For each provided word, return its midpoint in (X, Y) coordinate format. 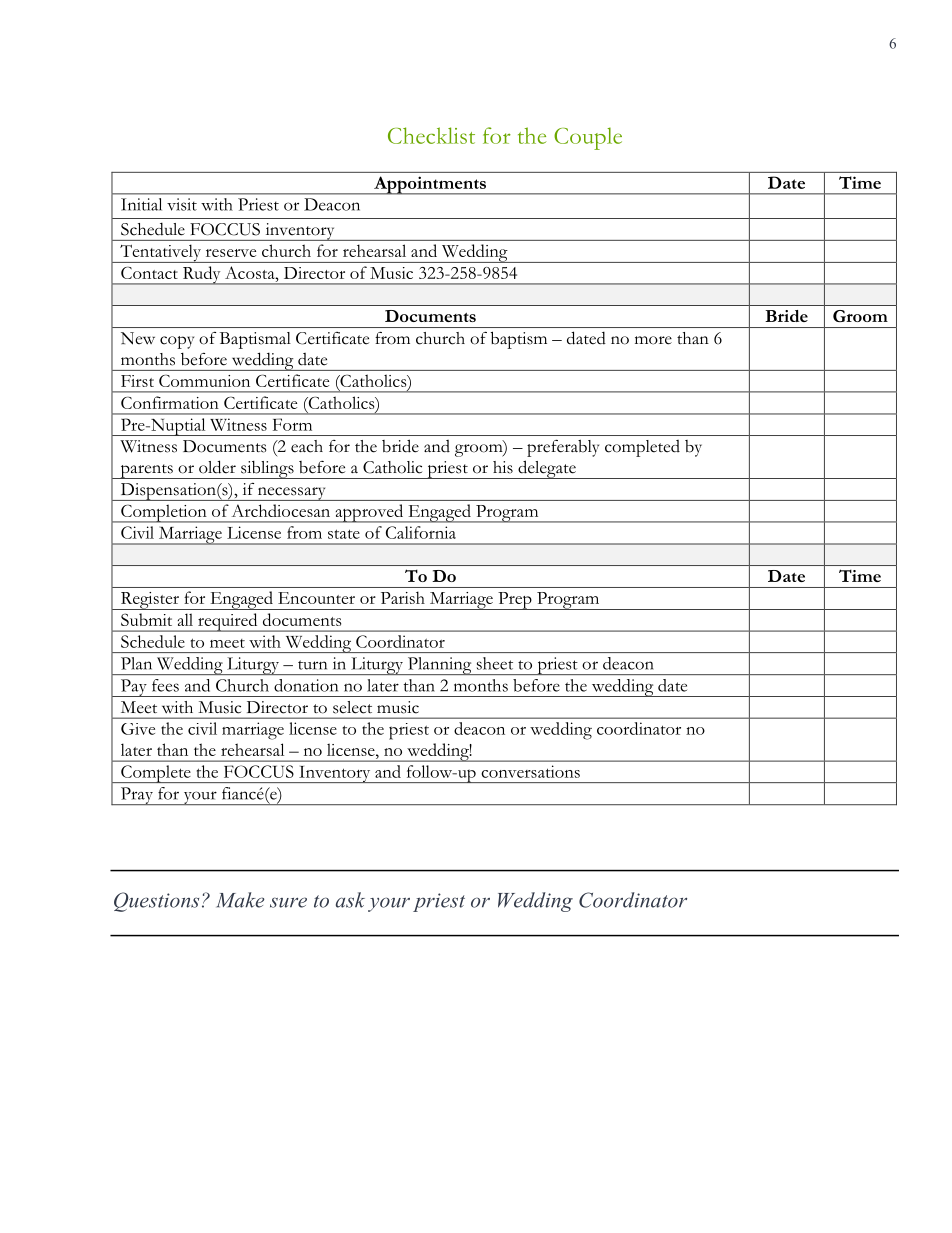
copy (177, 342)
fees (165, 685)
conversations (530, 771)
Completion (164, 513)
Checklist (431, 135)
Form (292, 424)
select (352, 707)
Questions (156, 902)
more (653, 340)
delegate (547, 469)
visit (182, 204)
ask (350, 900)
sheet (495, 663)
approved (369, 513)
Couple (588, 138)
